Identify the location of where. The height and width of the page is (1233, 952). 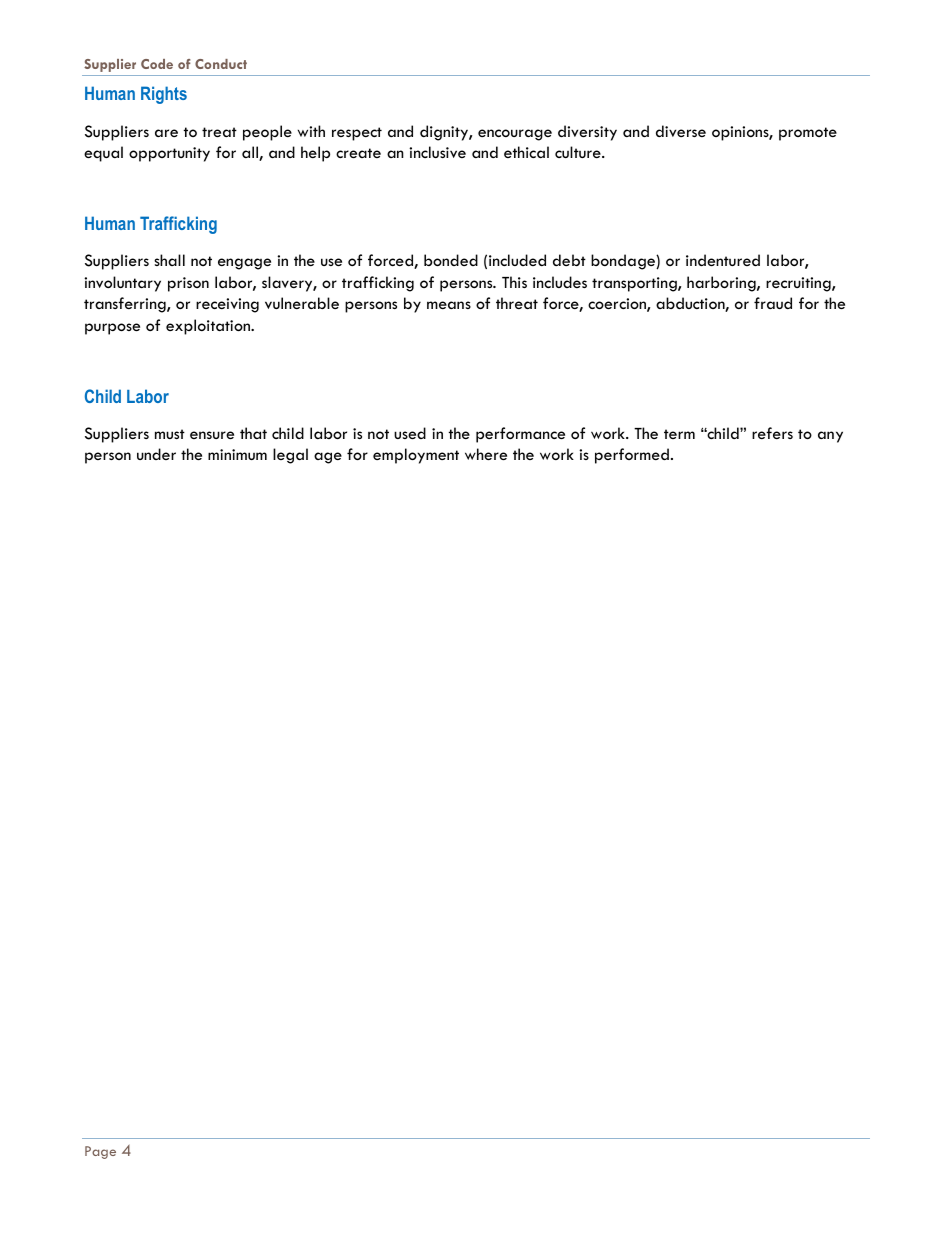
(486, 454).
